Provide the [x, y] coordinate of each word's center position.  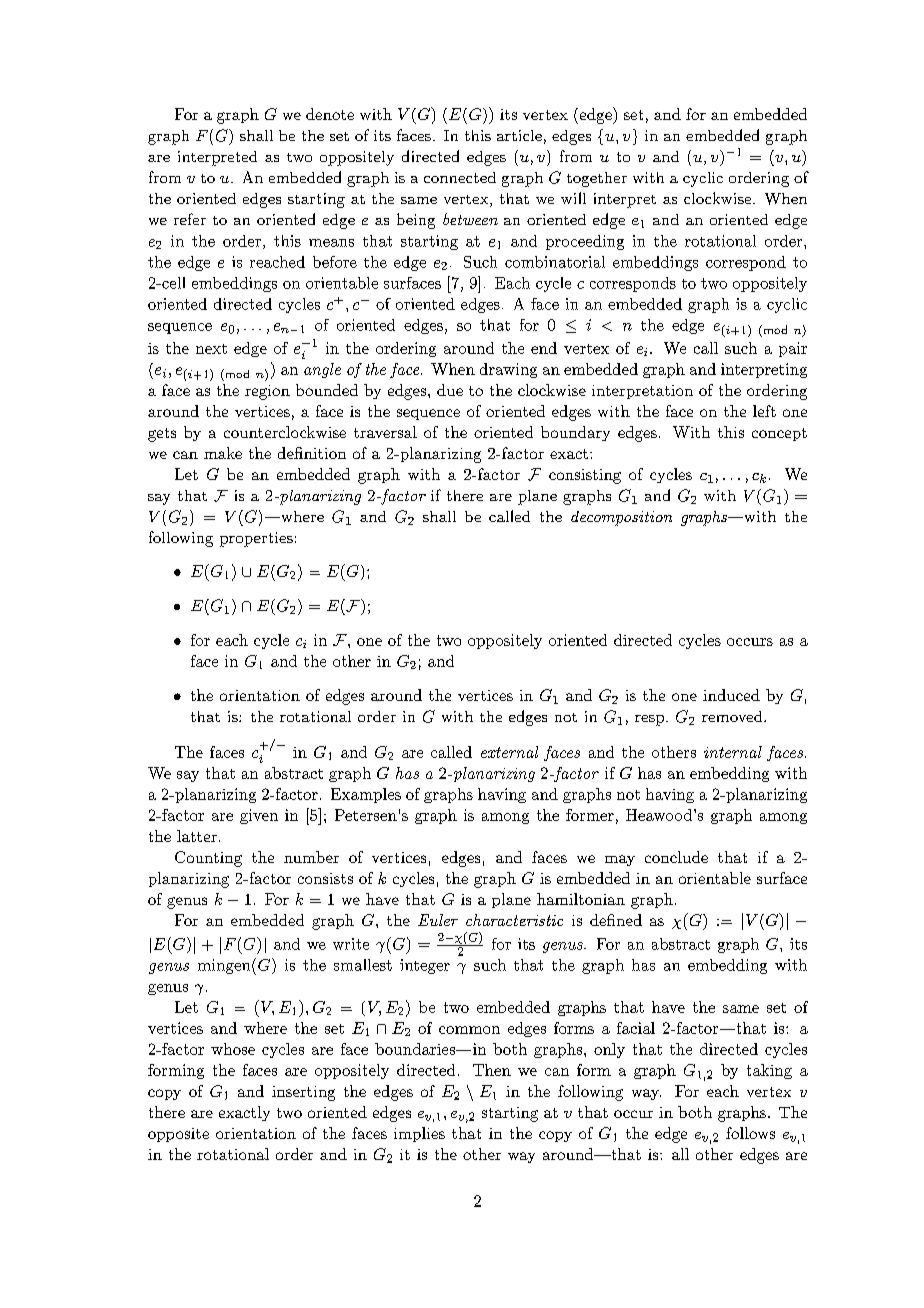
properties [256, 539]
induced [731, 695]
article [519, 135]
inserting [303, 1093]
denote [330, 114]
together [597, 179]
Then [492, 1070]
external [509, 752]
